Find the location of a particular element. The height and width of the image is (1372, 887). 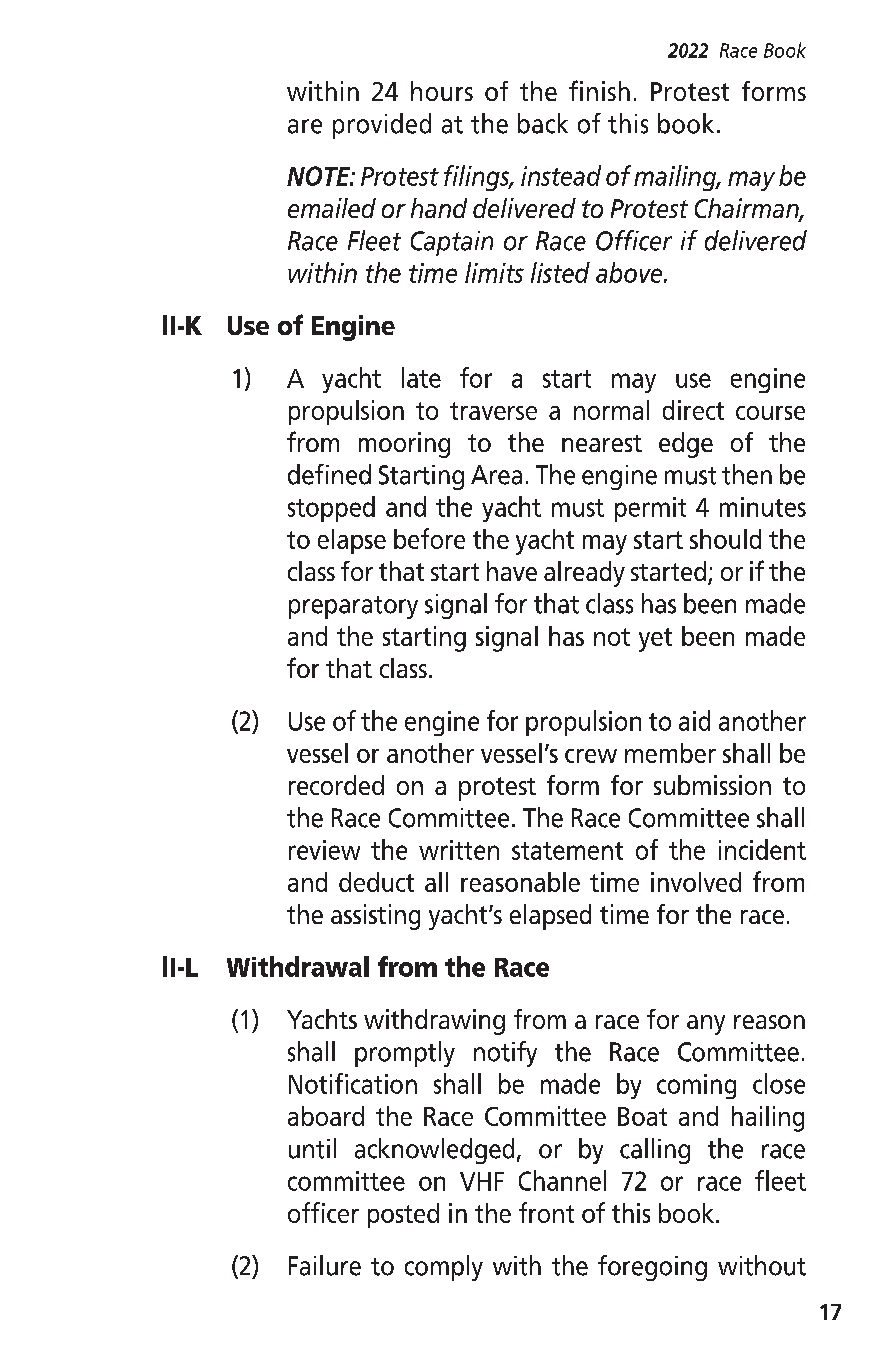

finish is located at coordinates (599, 90).
